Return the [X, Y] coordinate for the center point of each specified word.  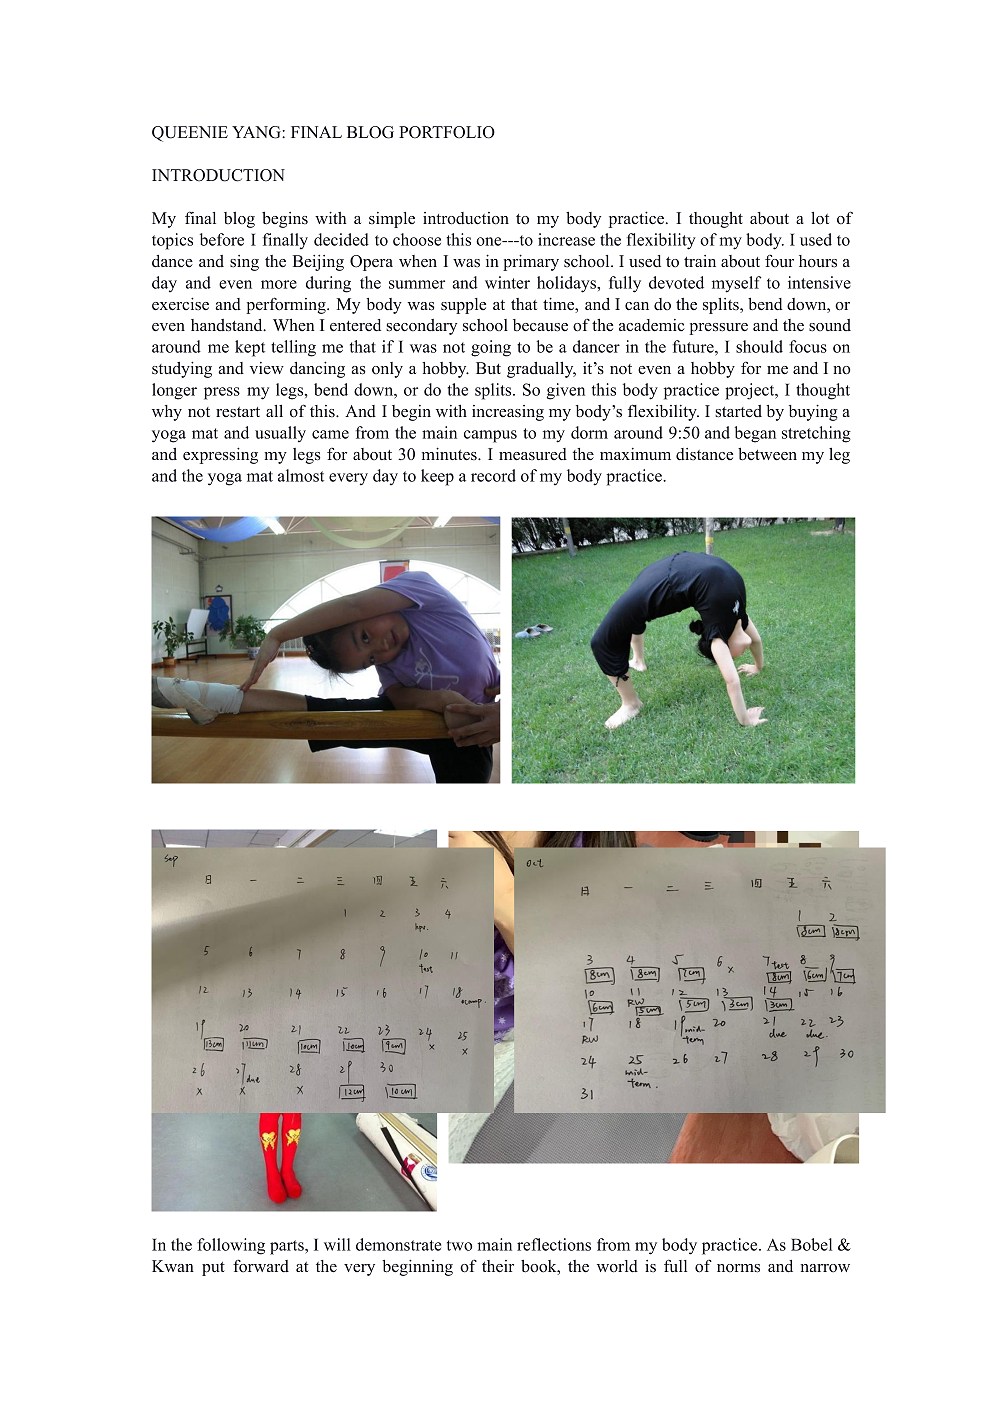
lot [820, 218]
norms [738, 1268]
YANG [257, 132]
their [498, 1266]
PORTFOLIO [447, 132]
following [231, 1246]
